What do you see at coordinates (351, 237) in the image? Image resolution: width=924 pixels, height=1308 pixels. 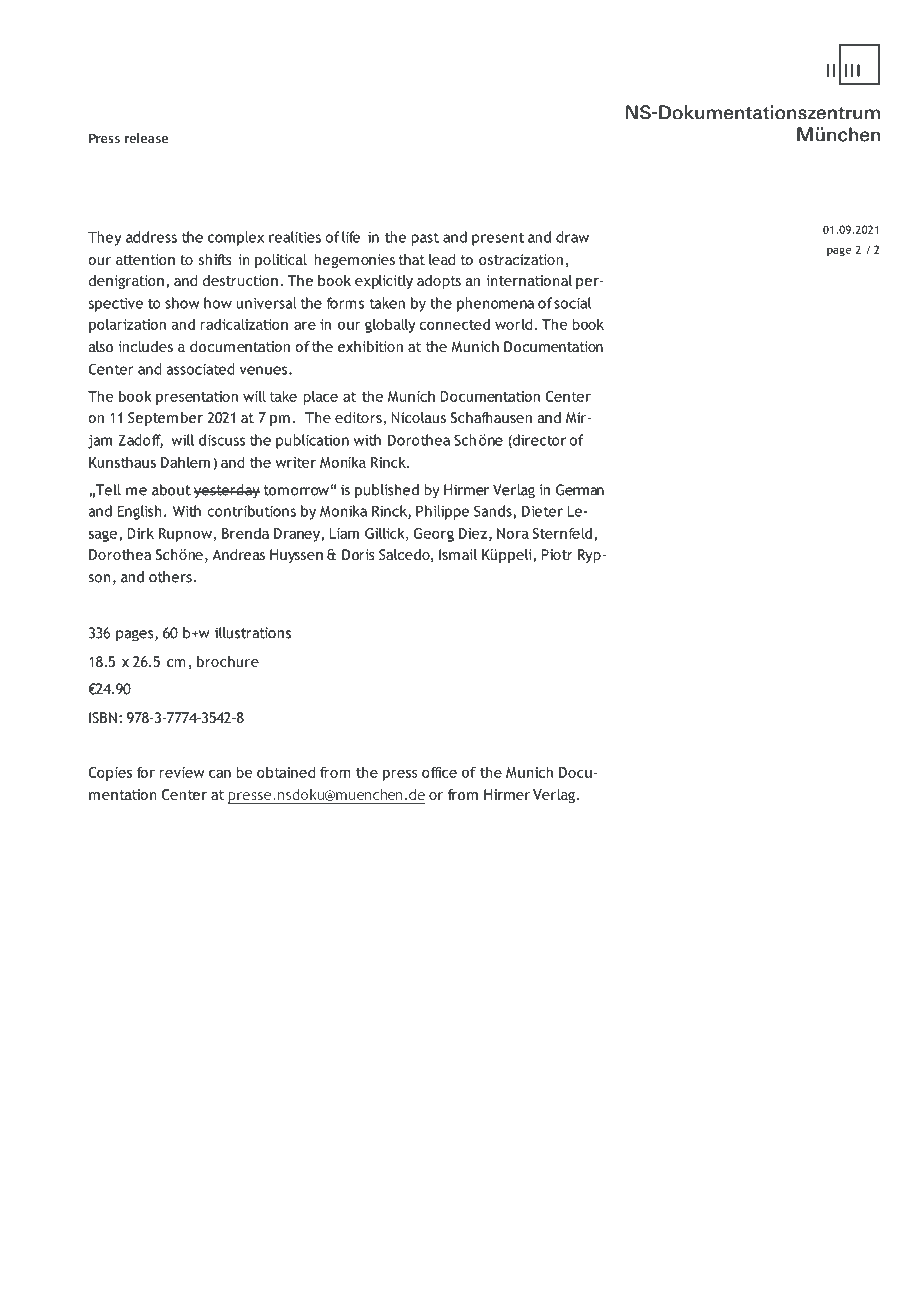 I see `life` at bounding box center [351, 237].
